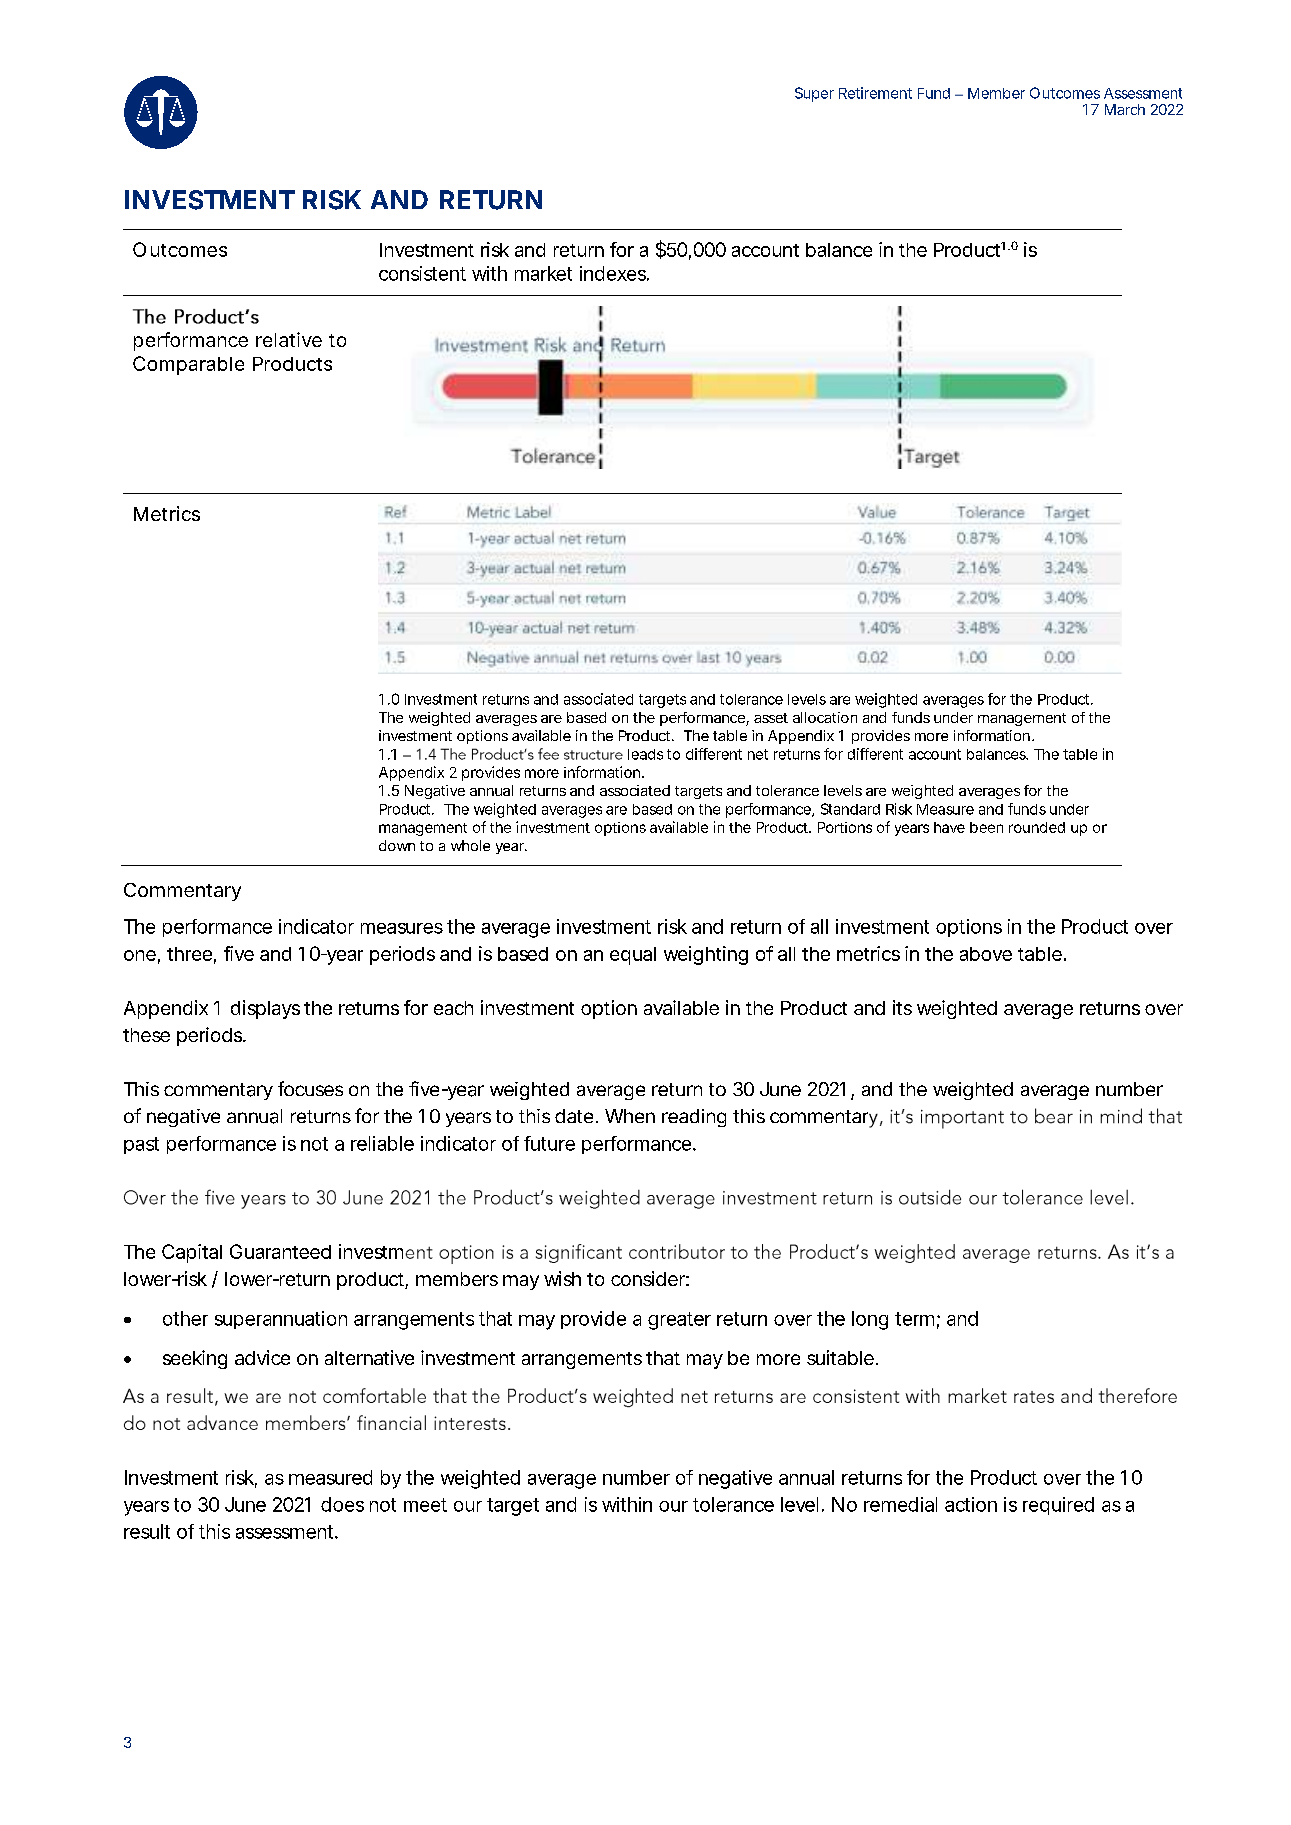 The image size is (1291, 1825). What do you see at coordinates (425, 1505) in the image?
I see `meet` at bounding box center [425, 1505].
